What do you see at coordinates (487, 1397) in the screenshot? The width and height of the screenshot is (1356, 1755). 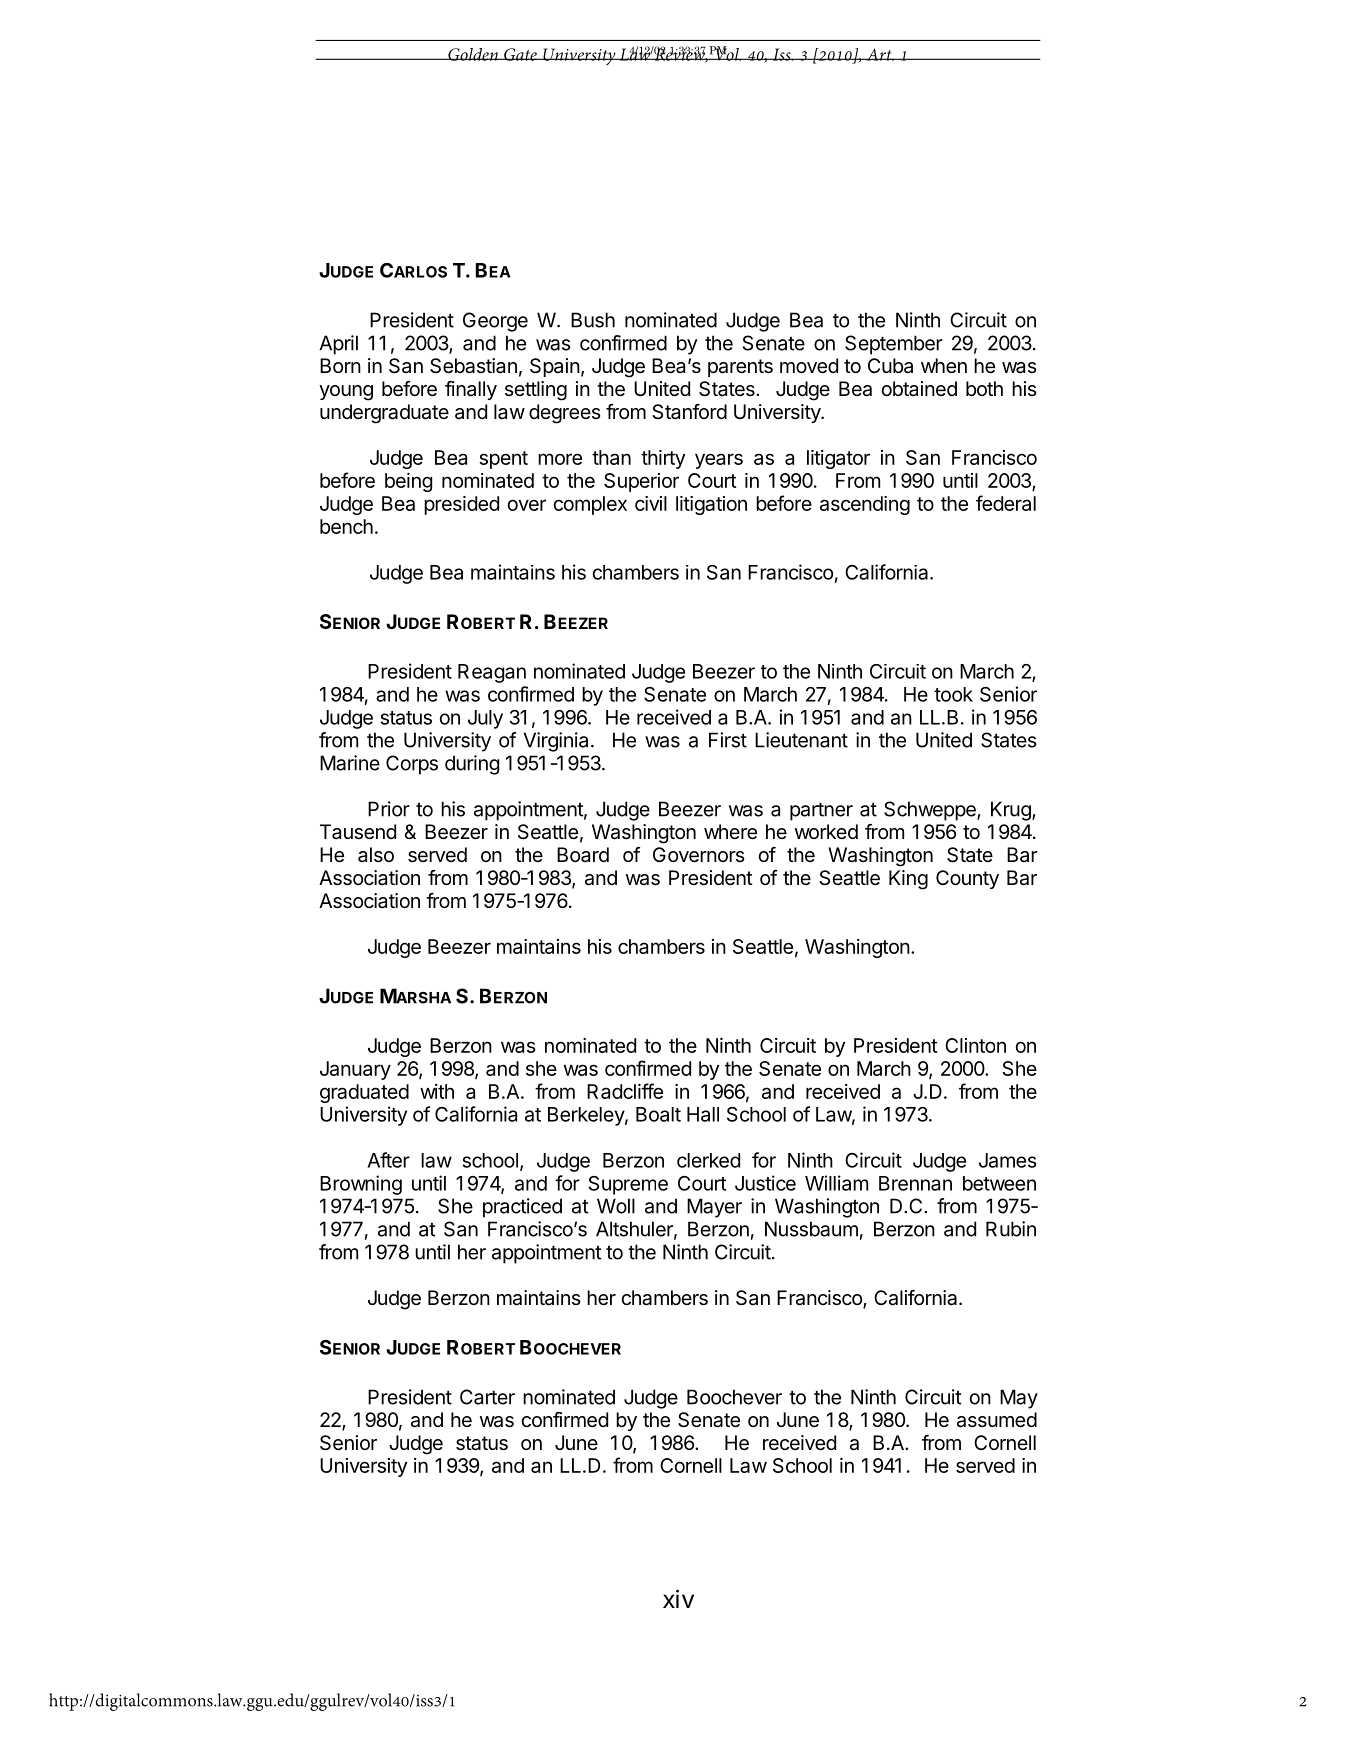 I see `Carter` at bounding box center [487, 1397].
